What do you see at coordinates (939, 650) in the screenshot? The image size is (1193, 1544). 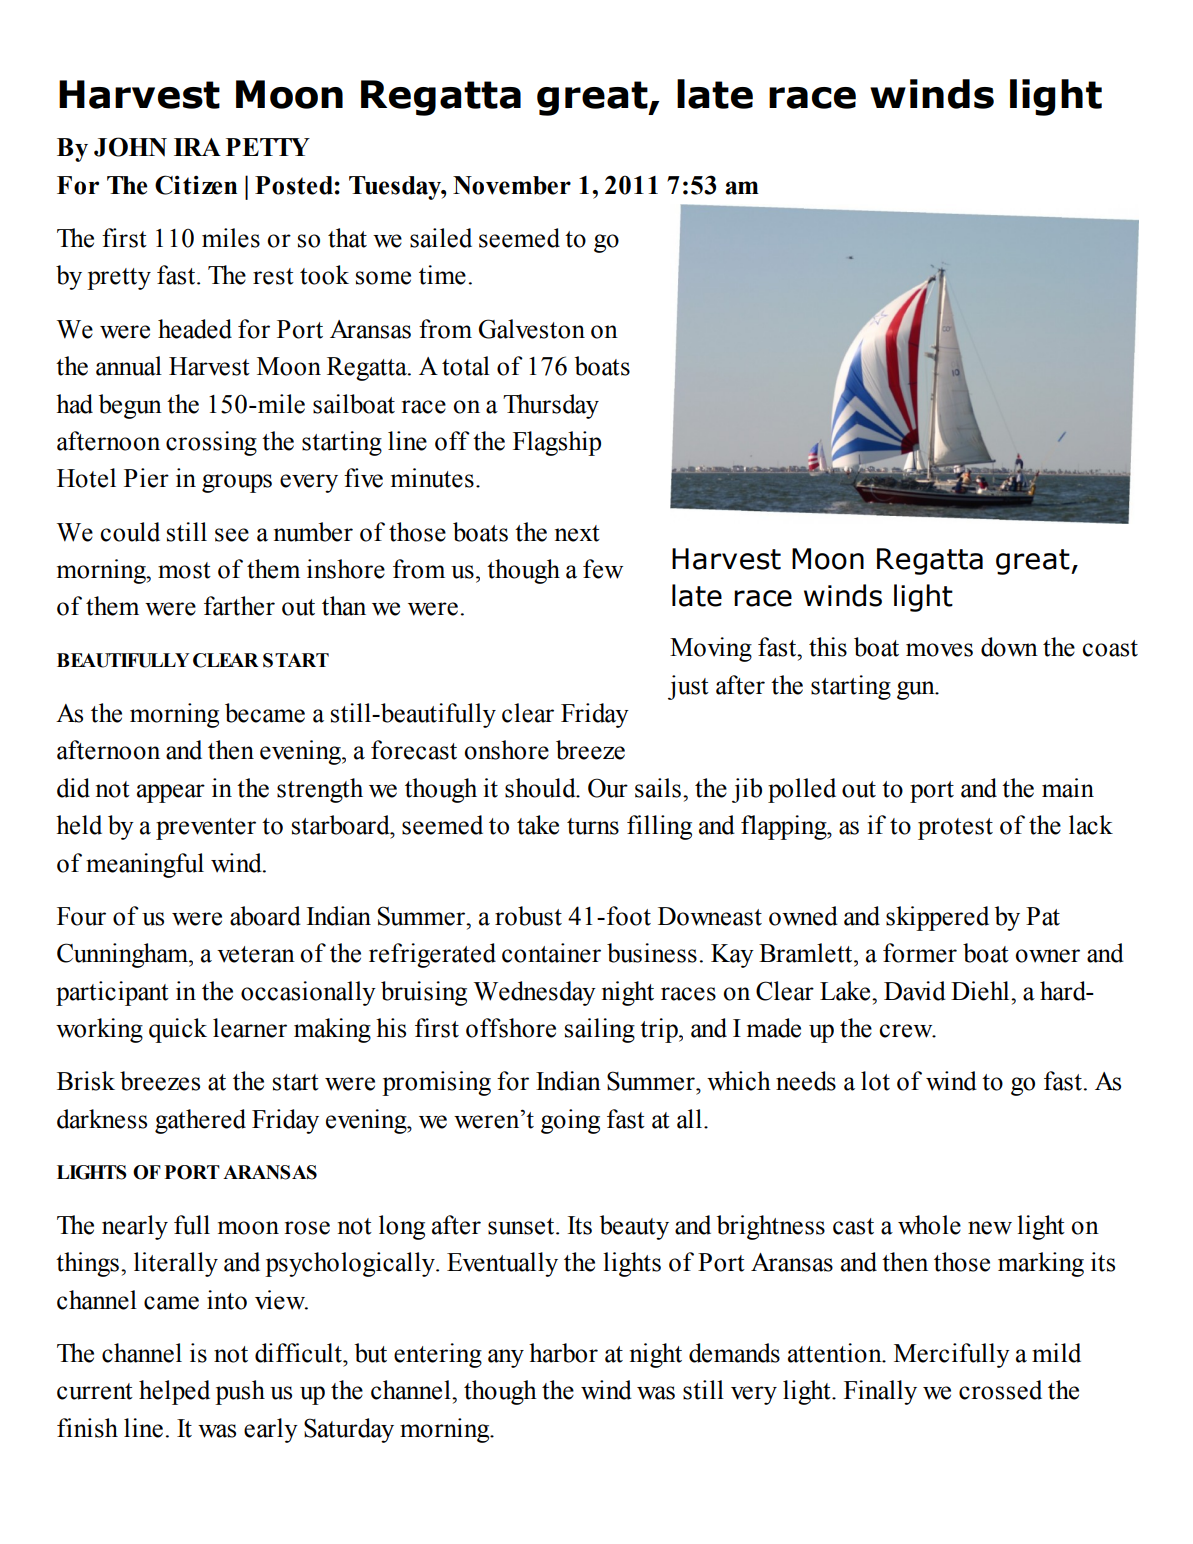 I see `moves` at bounding box center [939, 650].
